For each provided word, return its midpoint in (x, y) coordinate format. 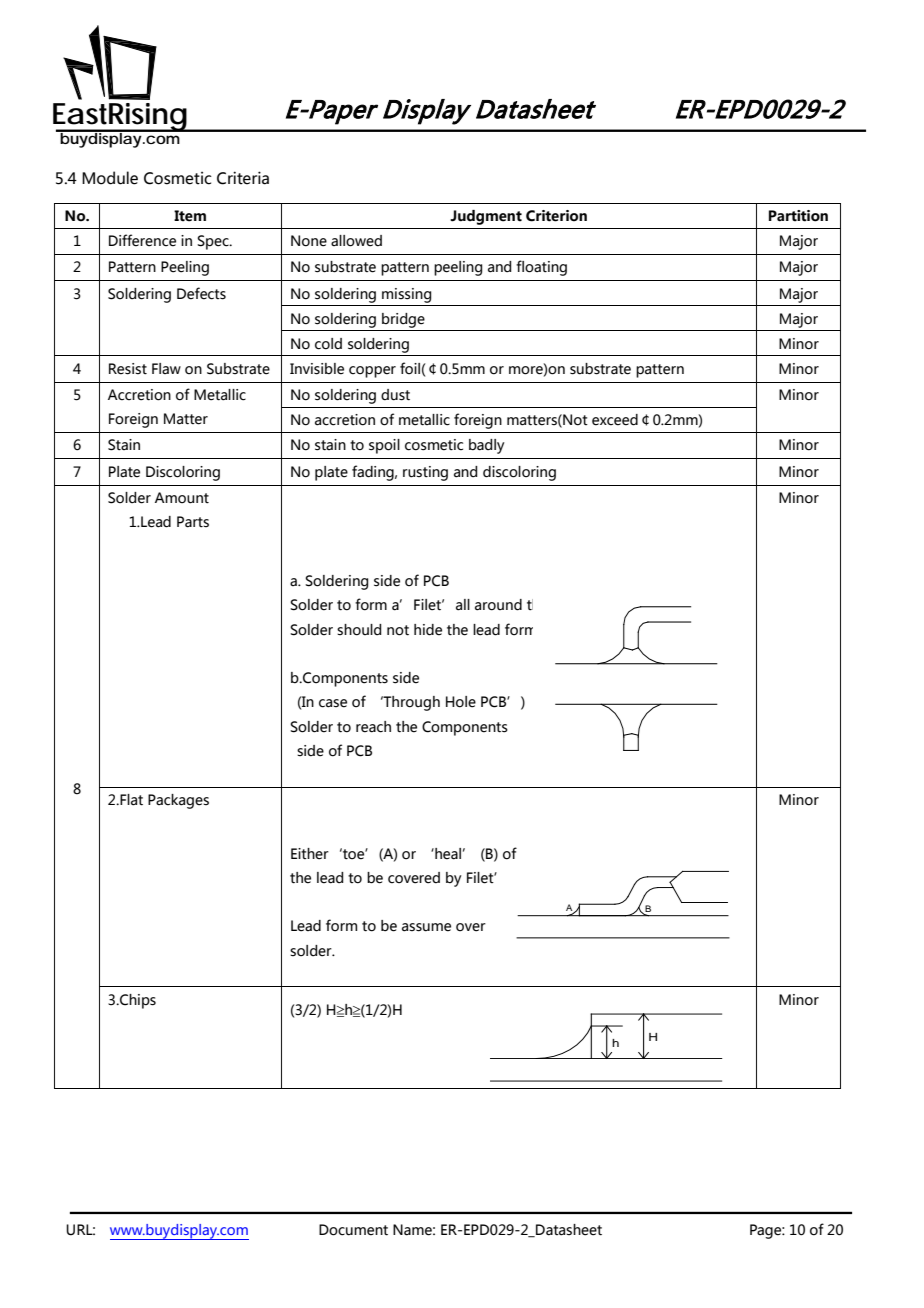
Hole (461, 702)
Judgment (486, 217)
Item (190, 216)
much (655, 629)
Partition (798, 216)
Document (353, 1230)
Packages (178, 801)
